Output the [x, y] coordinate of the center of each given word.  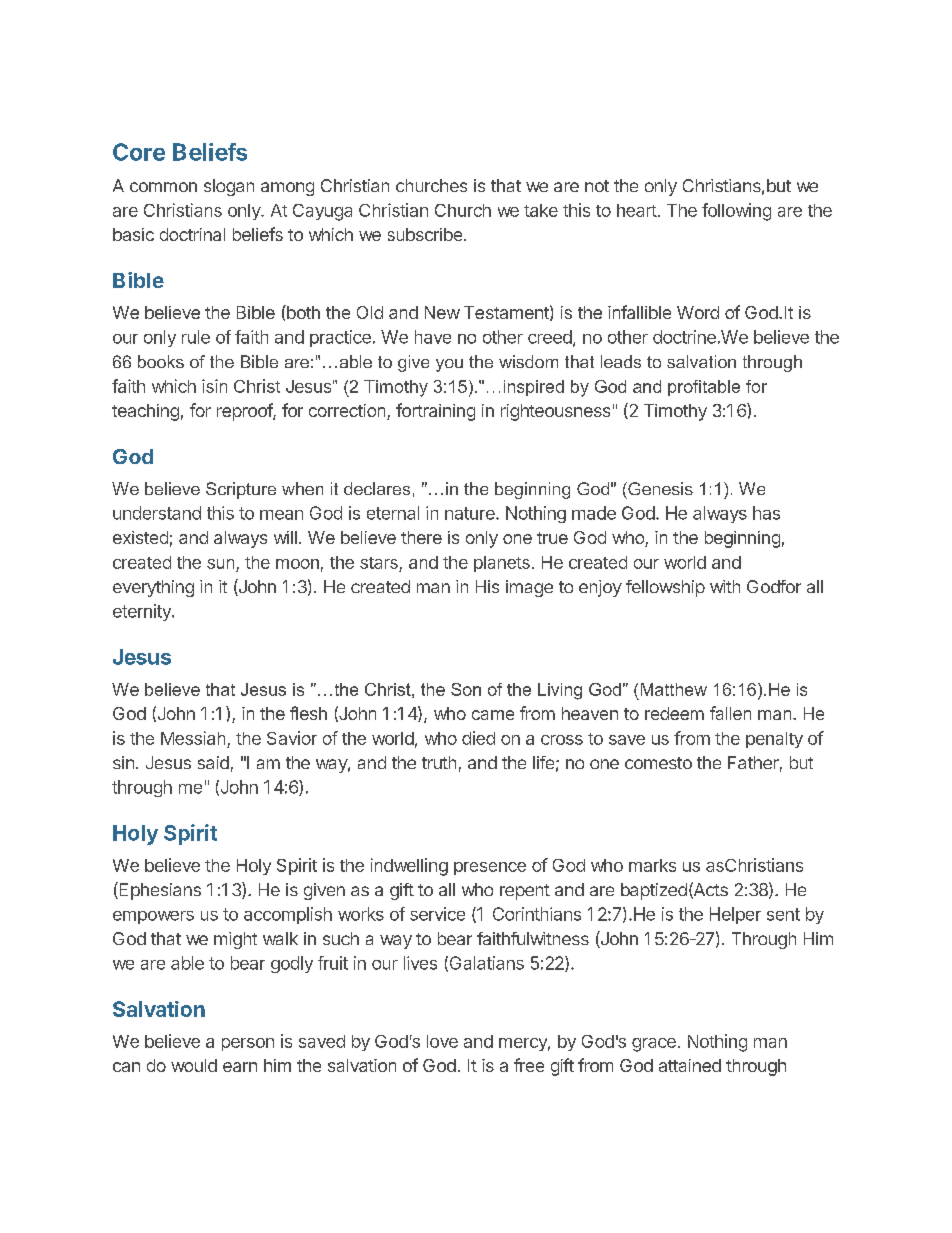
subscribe [426, 234]
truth [439, 762]
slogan [229, 187]
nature [471, 513]
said [213, 762]
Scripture [241, 490]
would [194, 1065]
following [736, 212]
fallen [730, 713]
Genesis [659, 488]
